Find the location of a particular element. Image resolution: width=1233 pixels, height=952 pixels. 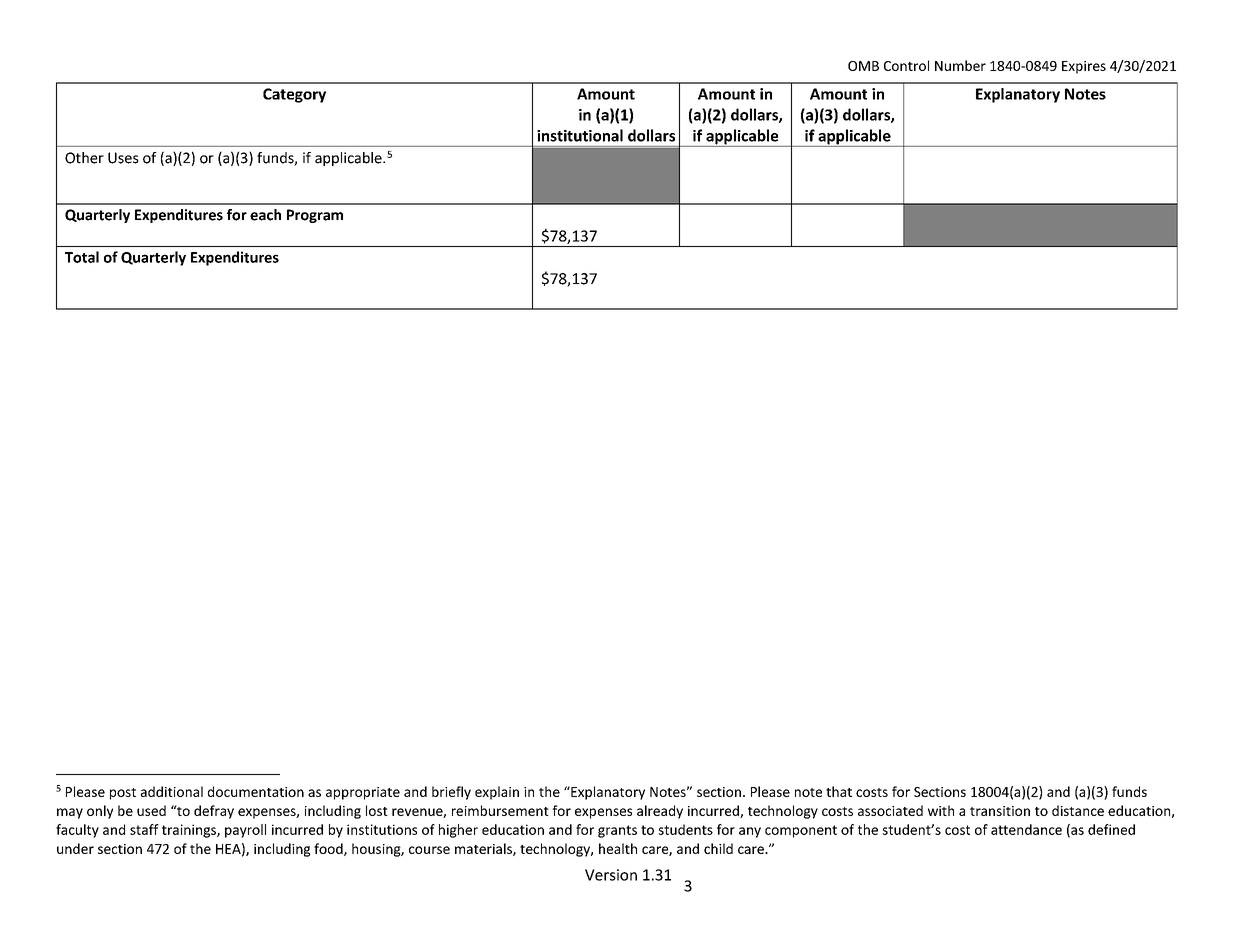

Category is located at coordinates (294, 95).
